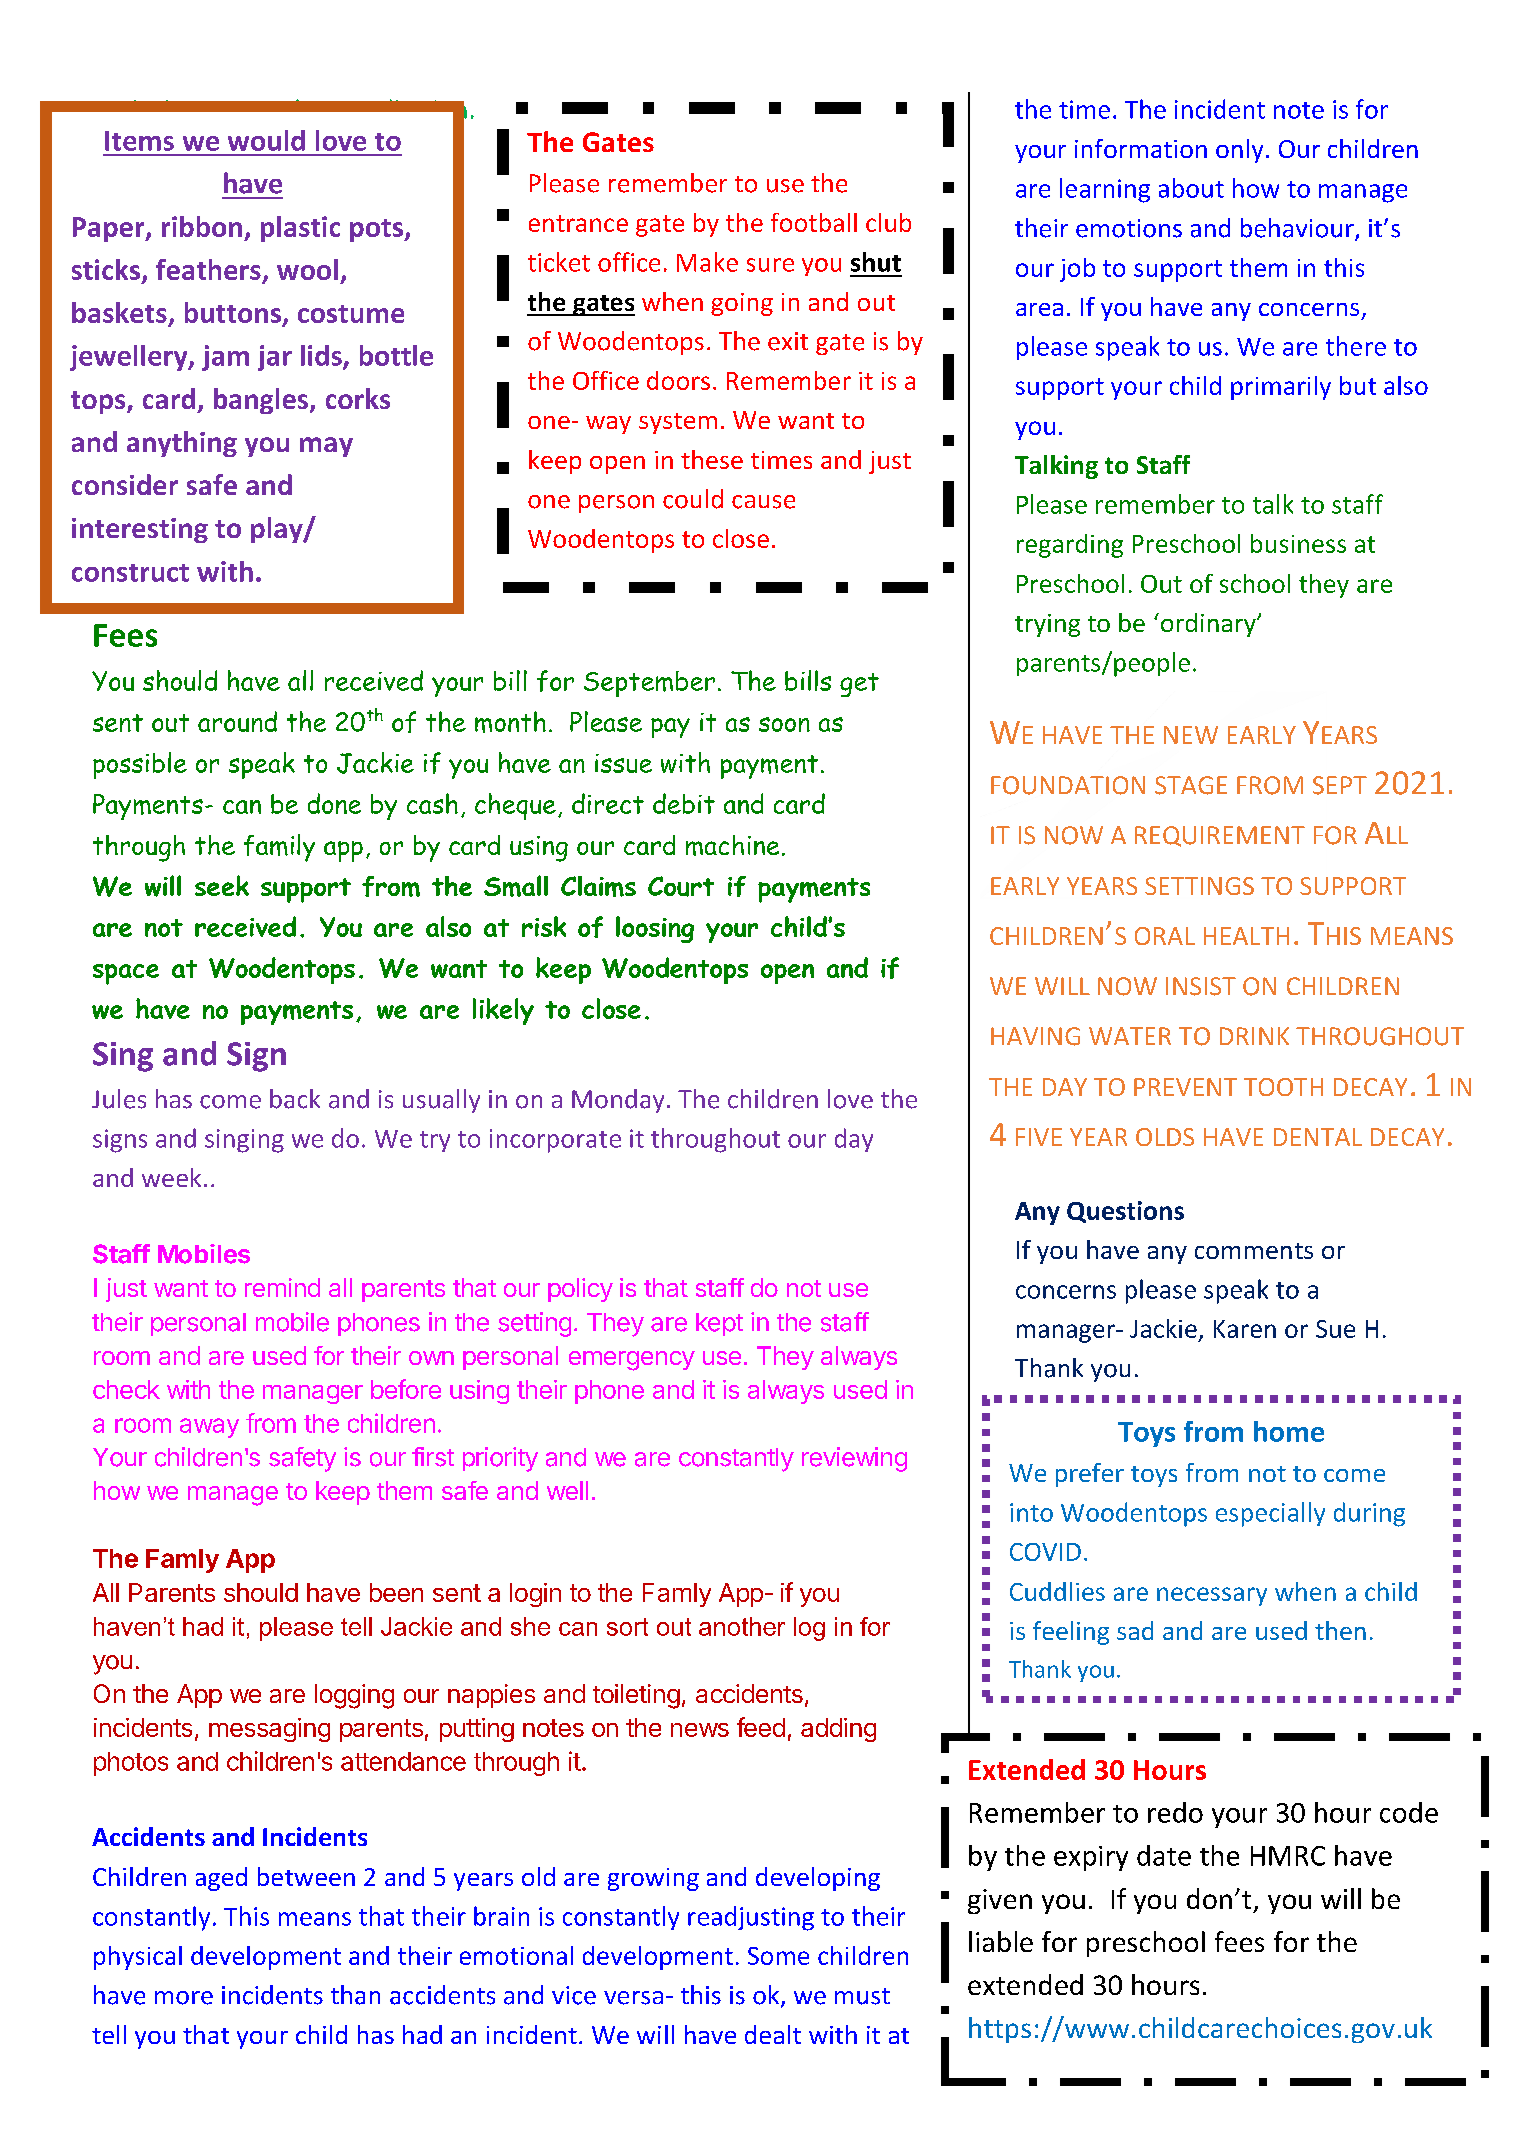  Describe the element at coordinates (300, 229) in the screenshot. I see `plastic` at that location.
